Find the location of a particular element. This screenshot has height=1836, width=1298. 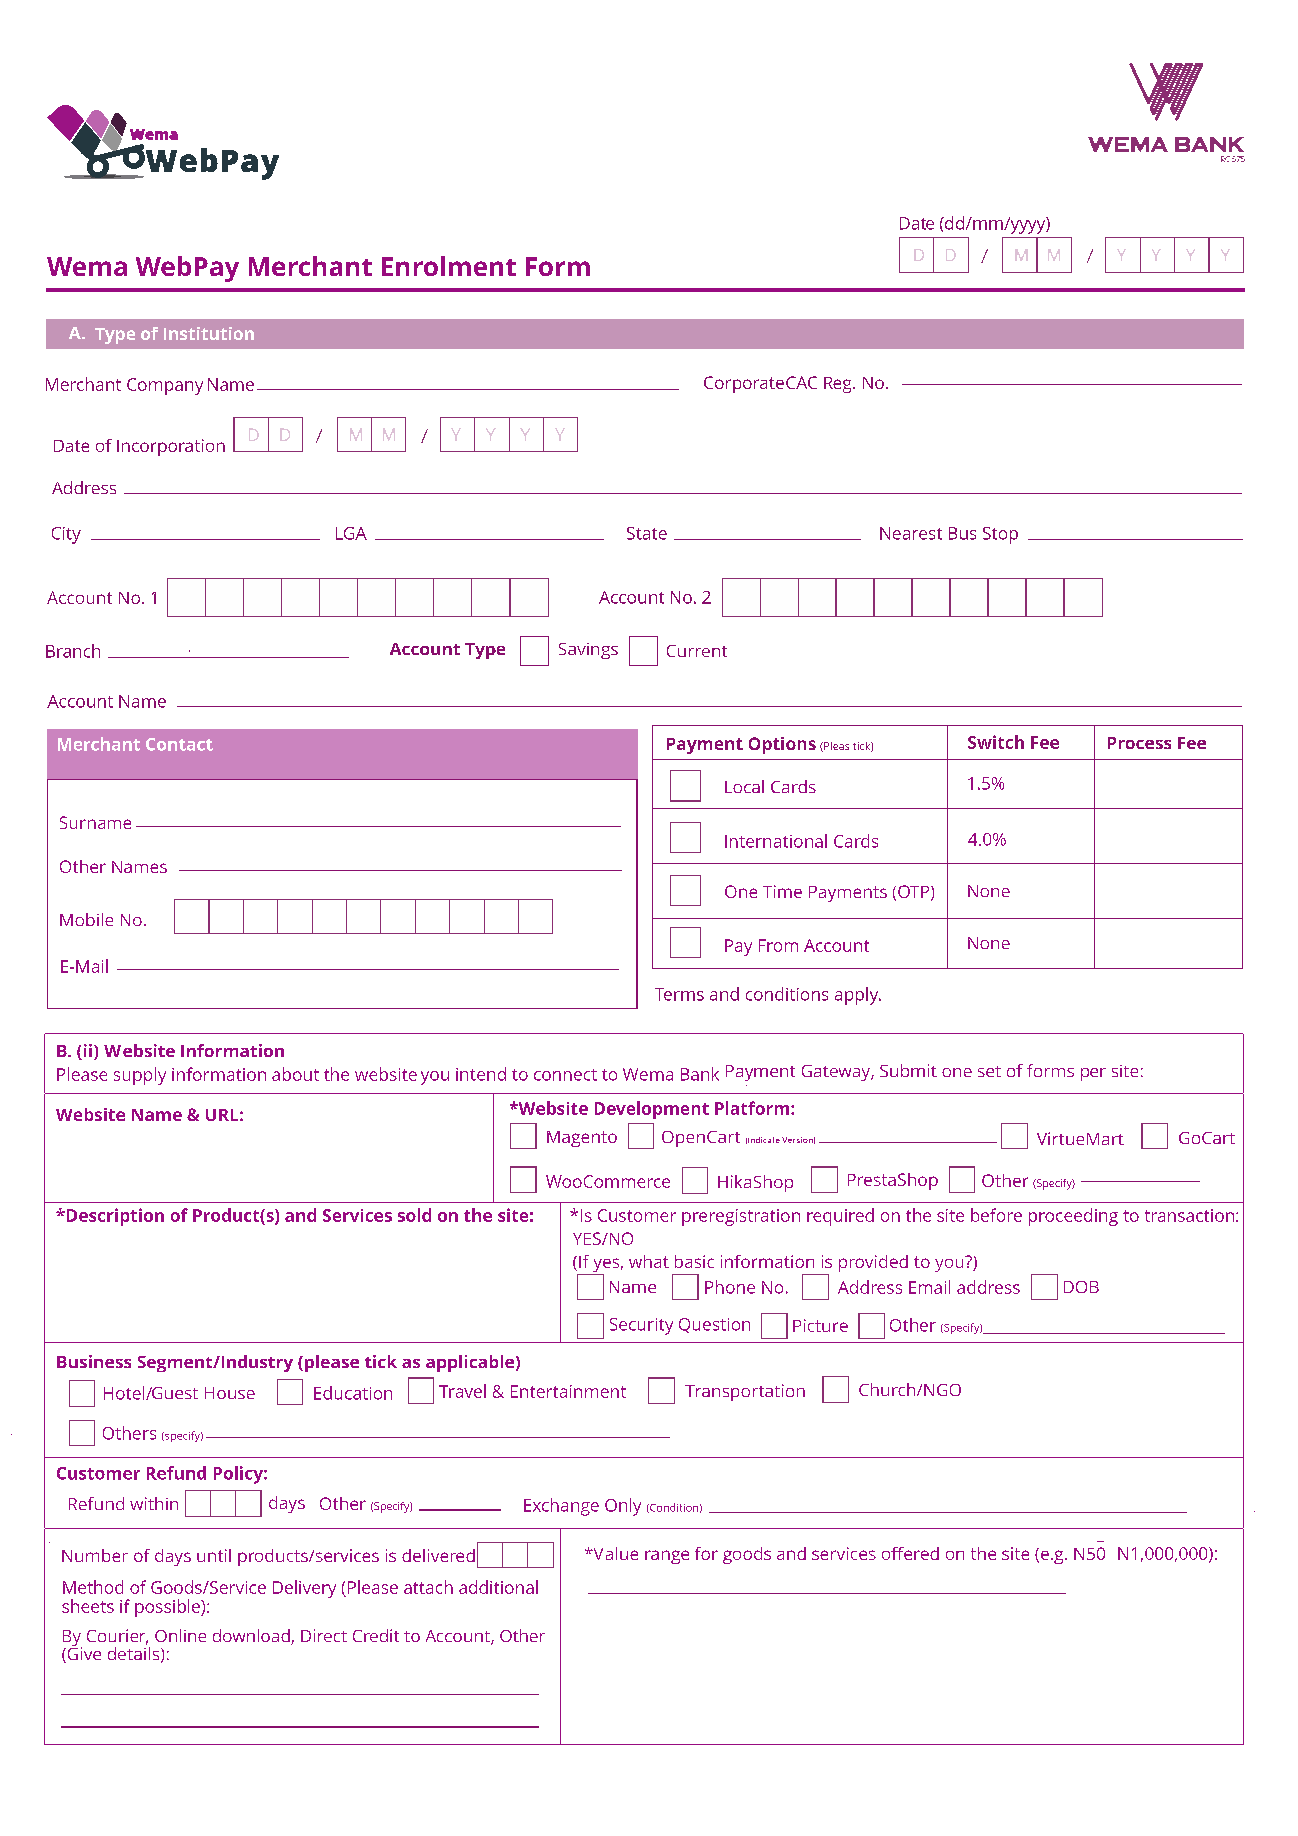

Enrolment is located at coordinates (449, 266).
